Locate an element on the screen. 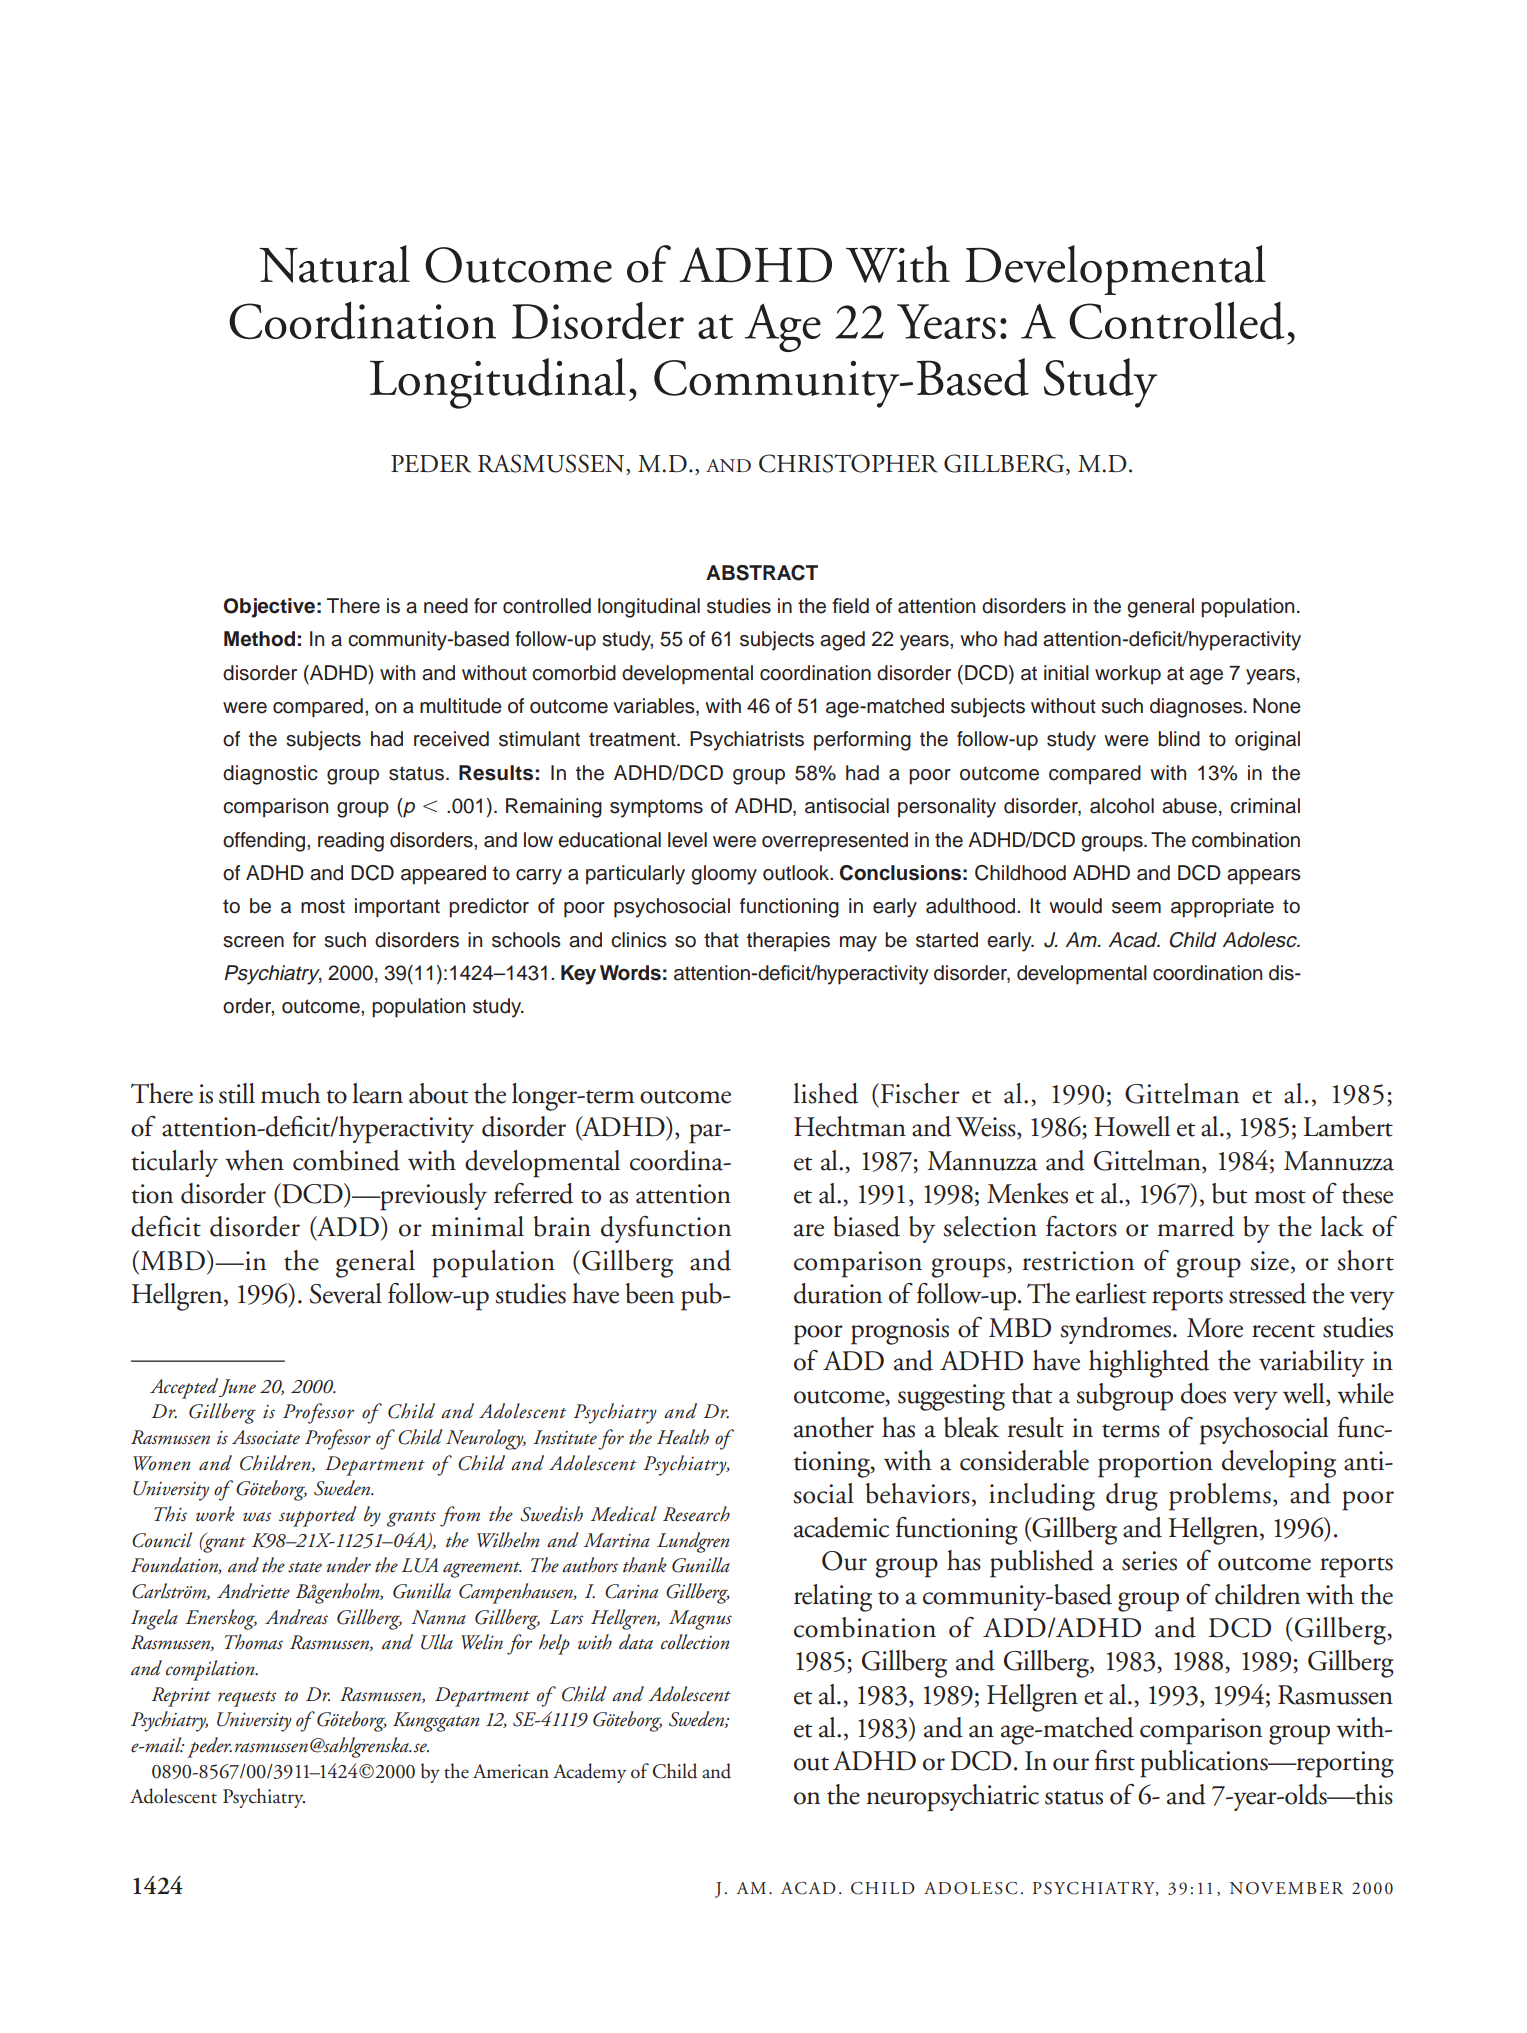 This screenshot has width=1527, height=2033. Method is located at coordinates (259, 639).
